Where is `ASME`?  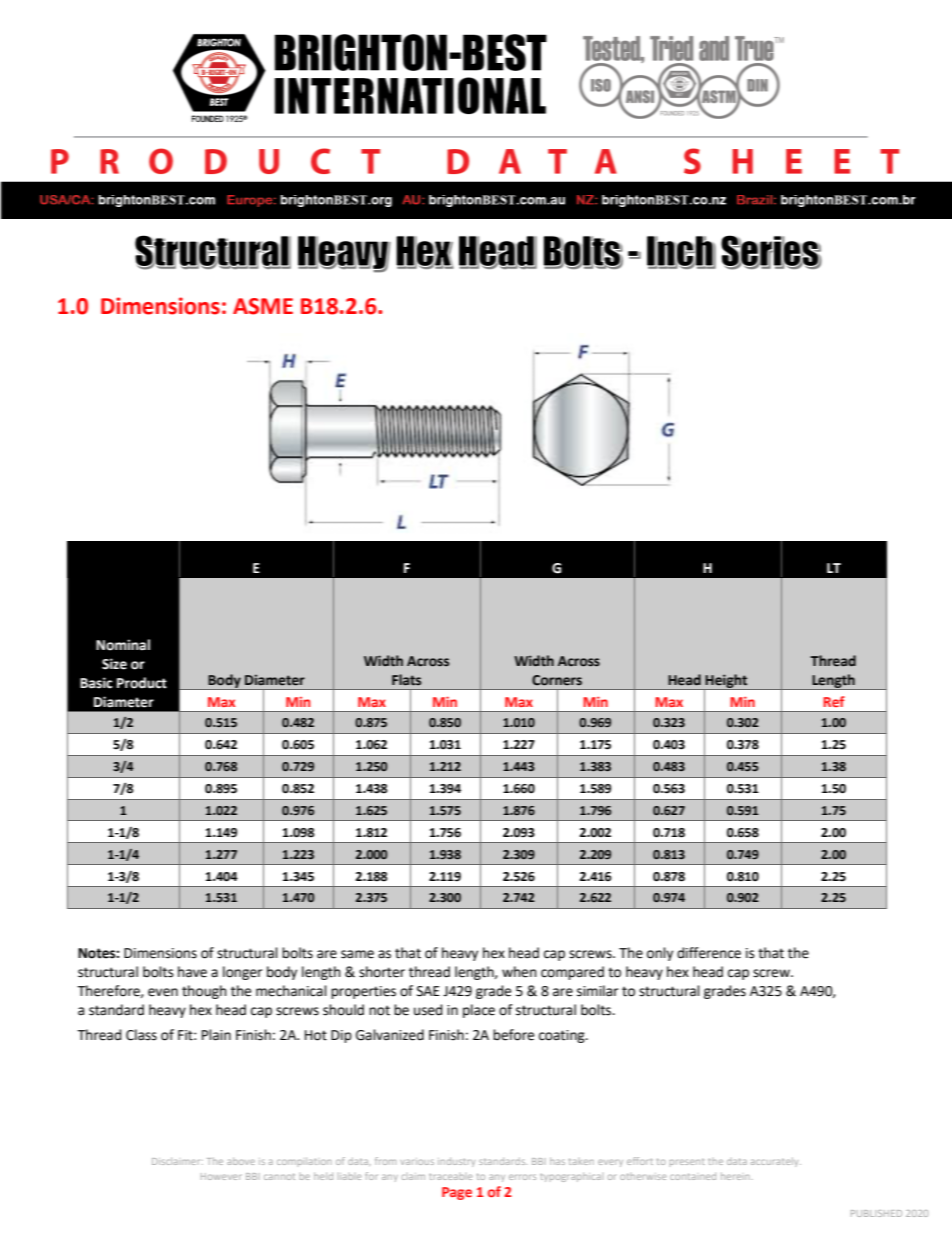
ASME is located at coordinates (263, 306).
